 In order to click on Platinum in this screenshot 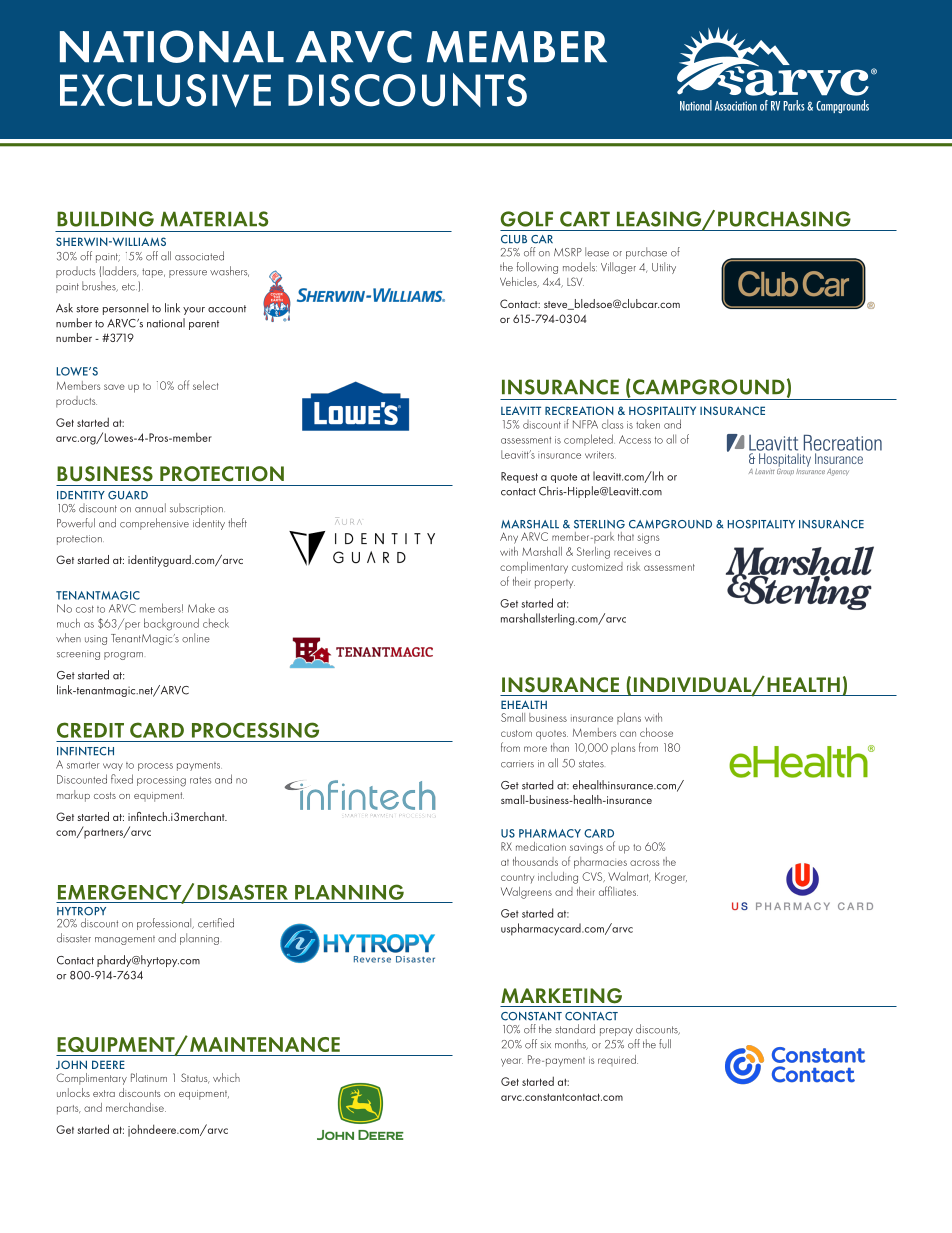, I will do `click(149, 1077)`.
